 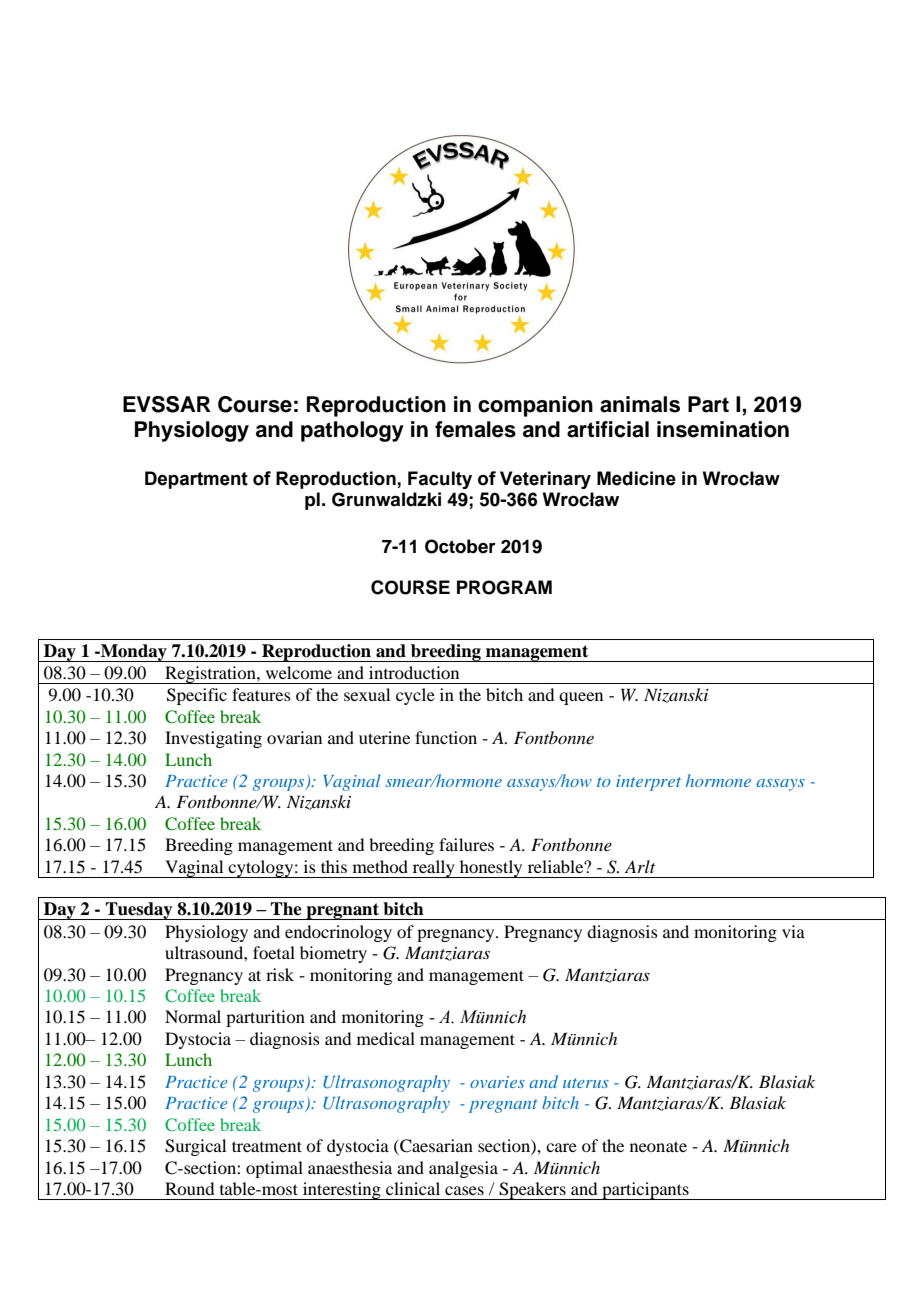 I want to click on Specific, so click(x=197, y=696).
